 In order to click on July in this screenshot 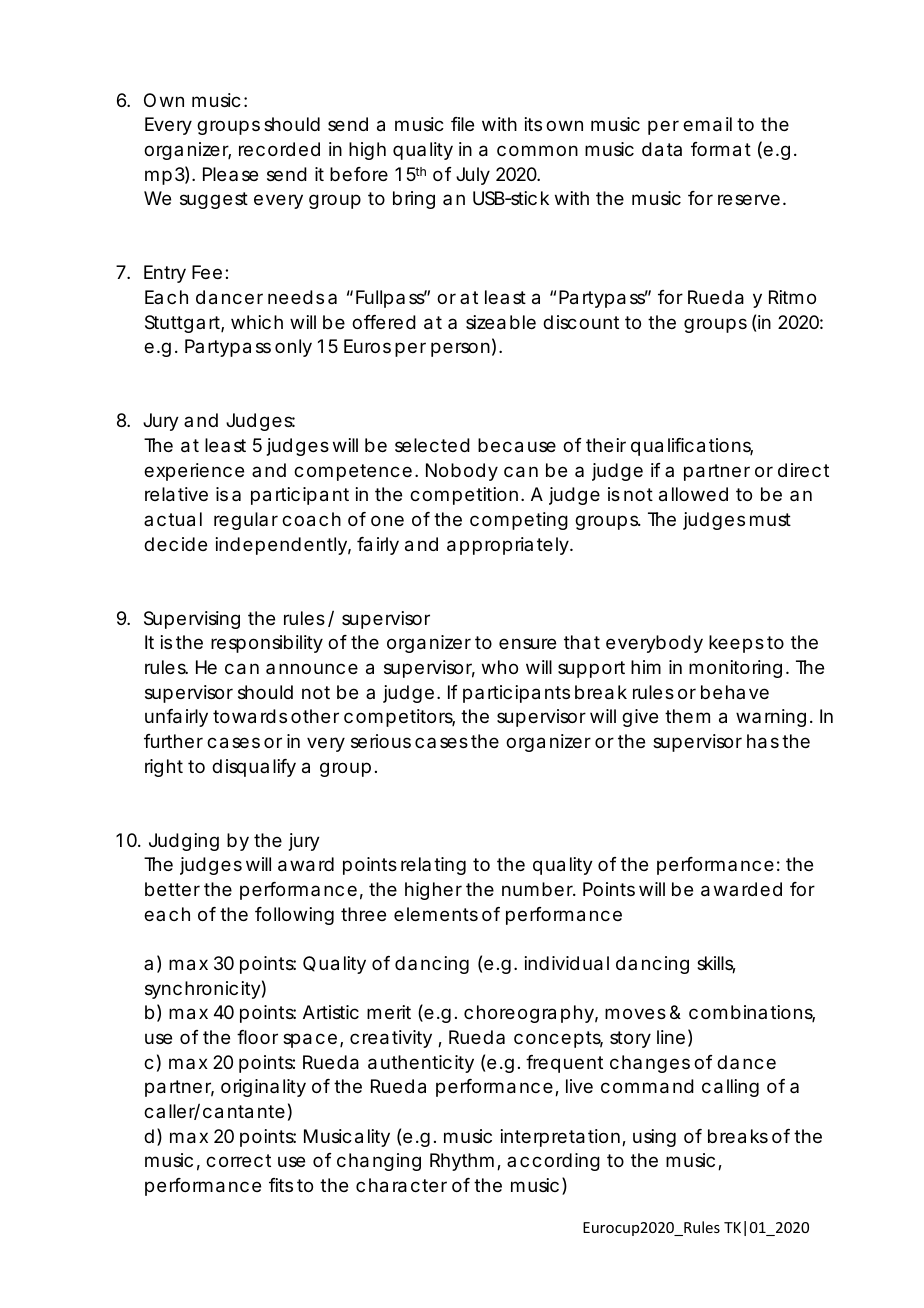, I will do `click(473, 176)`.
